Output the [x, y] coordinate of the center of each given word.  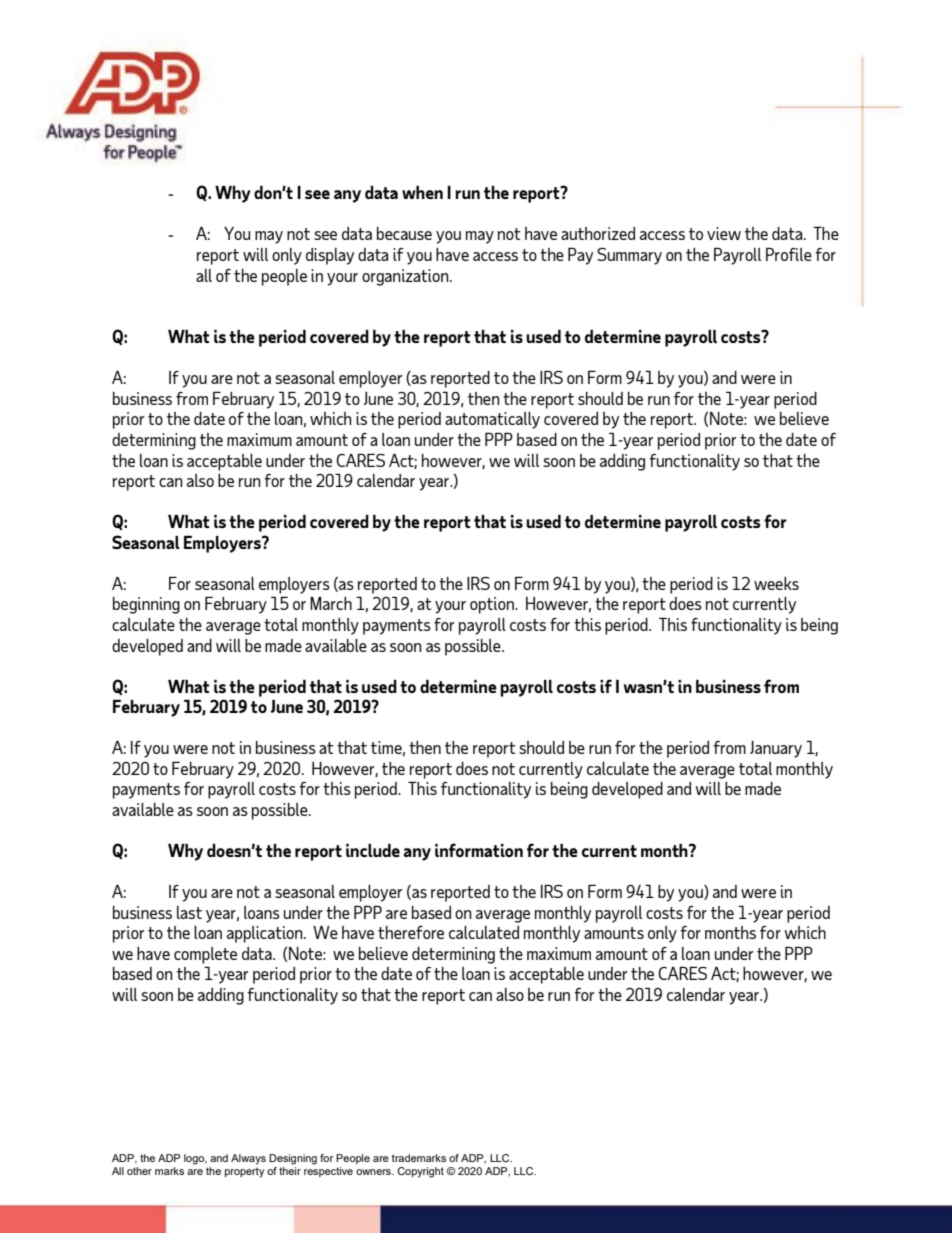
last [189, 912]
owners [374, 1172]
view [724, 233]
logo [195, 1159]
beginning [146, 605]
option [493, 605]
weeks [776, 583]
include [373, 850]
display [330, 256]
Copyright [420, 1172]
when [422, 192]
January [776, 749]
